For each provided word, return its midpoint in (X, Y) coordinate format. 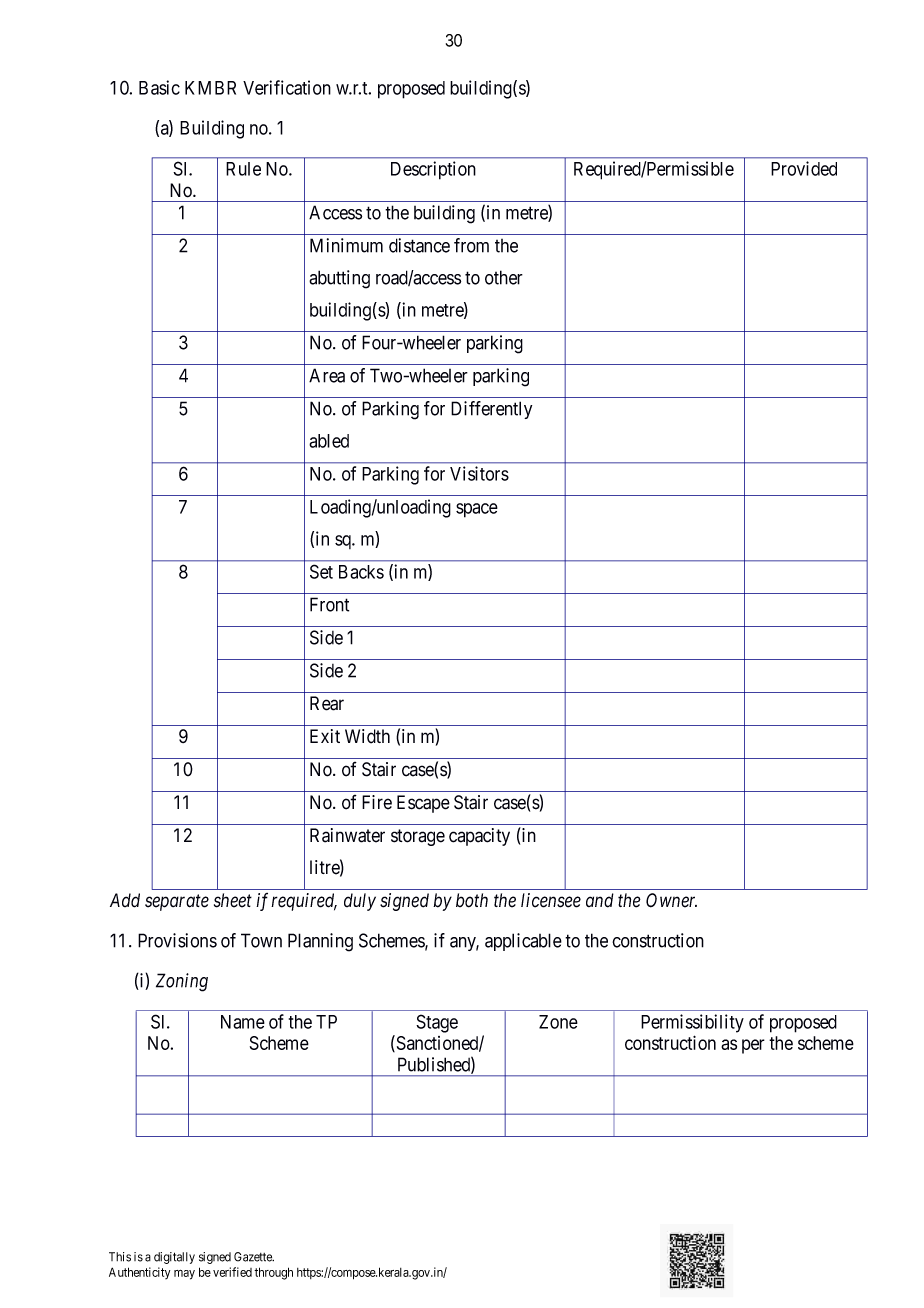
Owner (671, 900)
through (273, 1273)
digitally (174, 1258)
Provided (804, 168)
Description (433, 170)
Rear (327, 703)
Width (367, 736)
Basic (159, 87)
